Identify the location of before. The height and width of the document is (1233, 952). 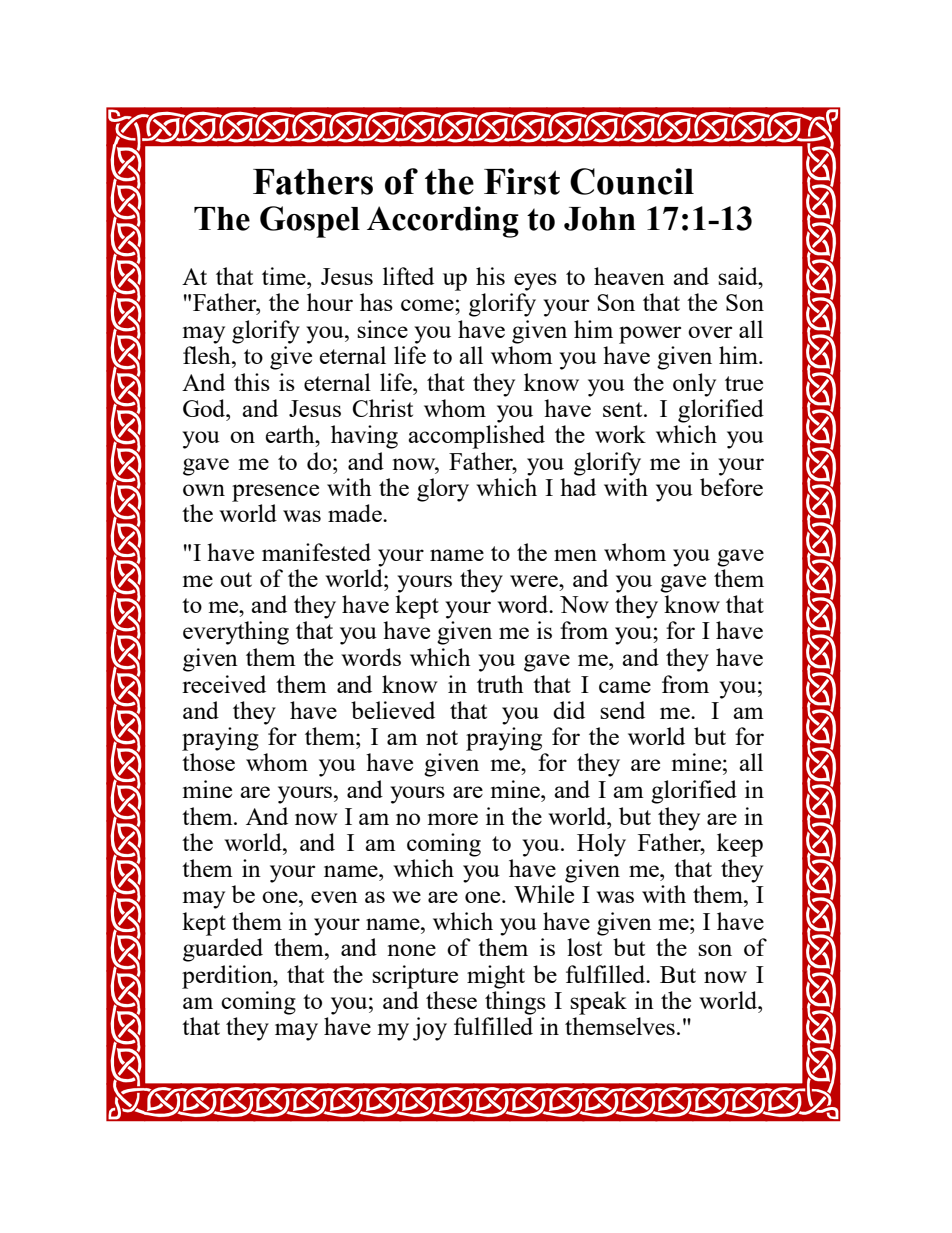
(731, 487).
